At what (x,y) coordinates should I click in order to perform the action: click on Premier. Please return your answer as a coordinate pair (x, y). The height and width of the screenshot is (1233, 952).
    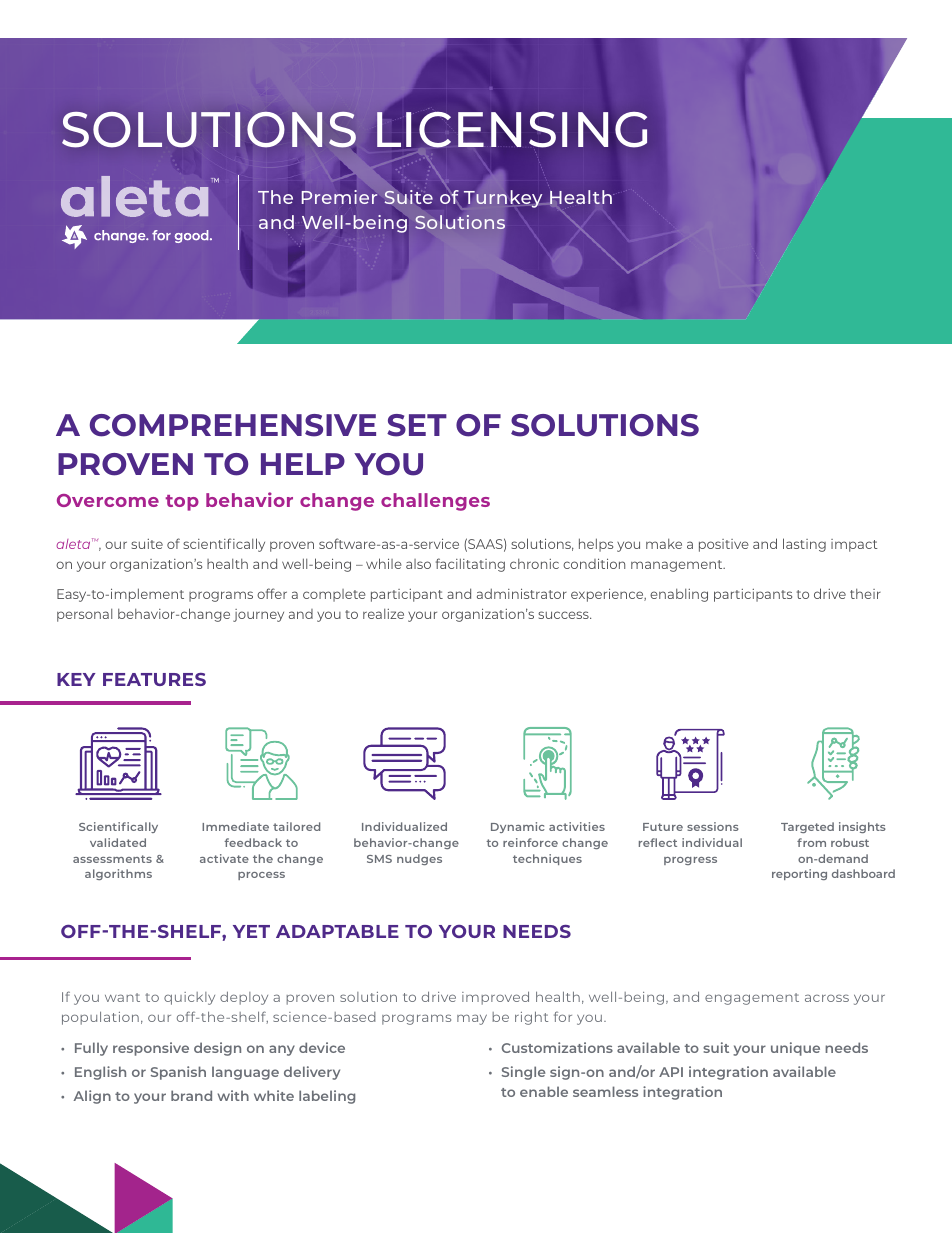
    Looking at the image, I should click on (339, 197).
